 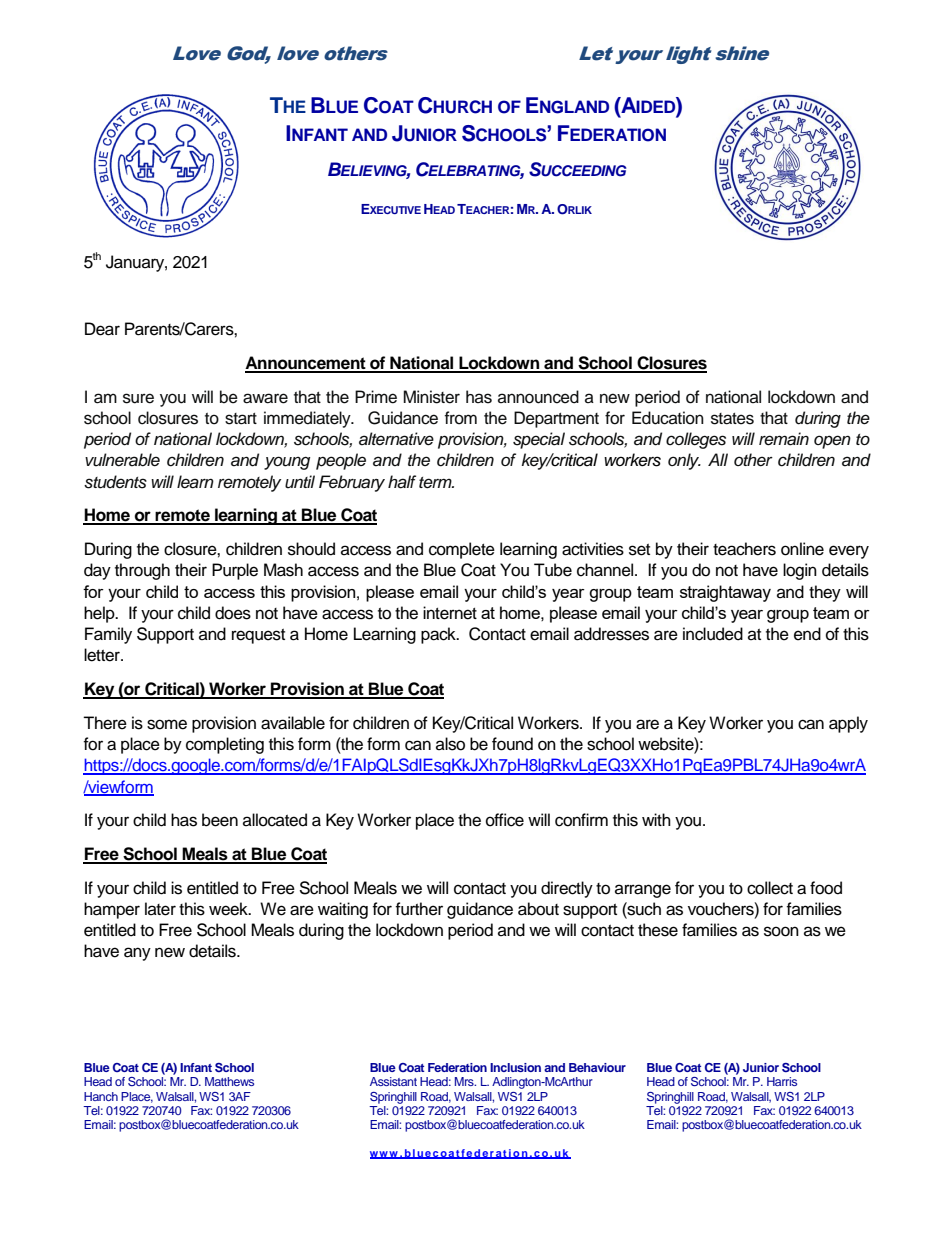 What do you see at coordinates (431, 397) in the screenshot?
I see `Minister` at bounding box center [431, 397].
